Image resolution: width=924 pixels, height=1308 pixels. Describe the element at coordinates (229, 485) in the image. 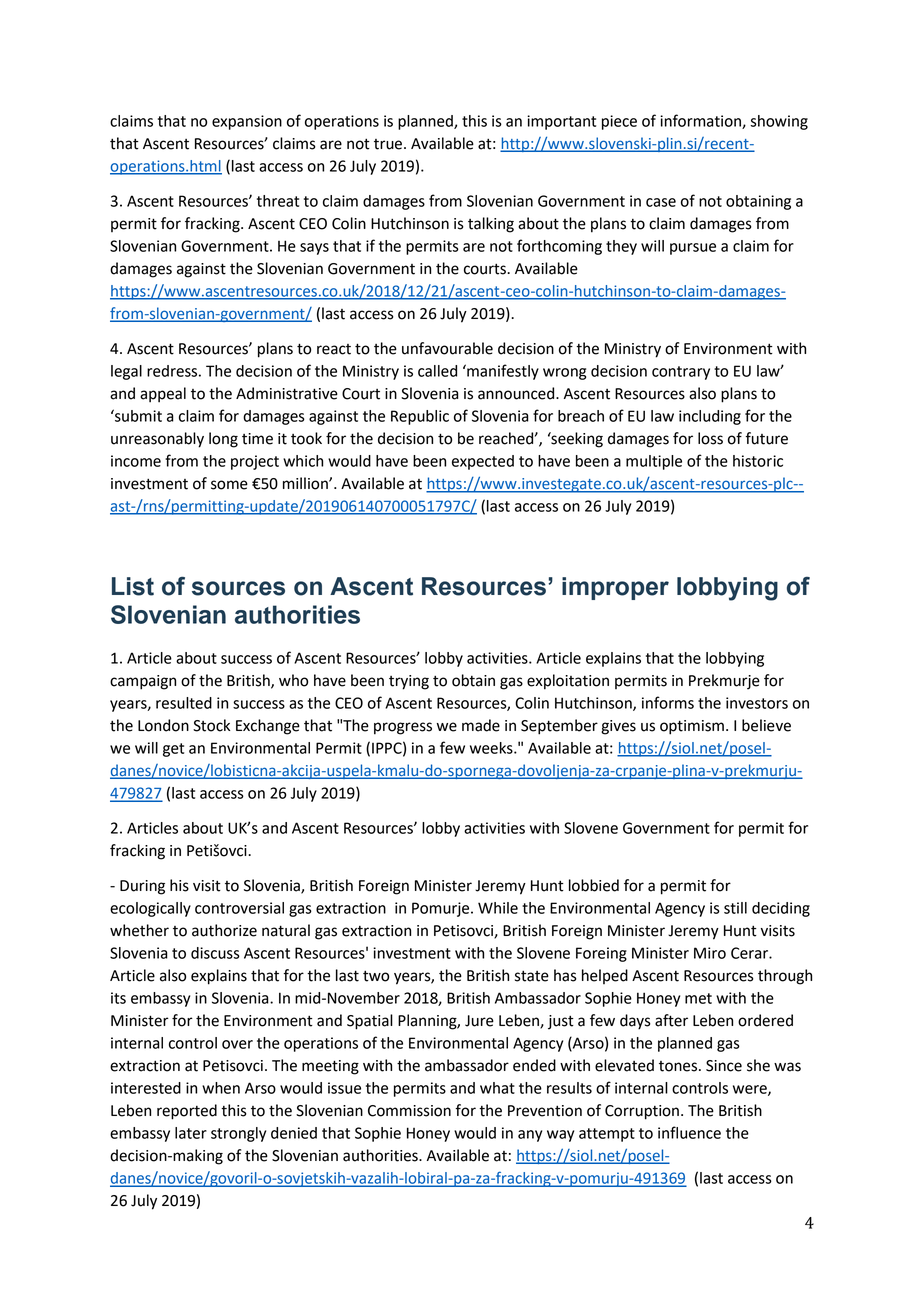

I see `some` at that location.
